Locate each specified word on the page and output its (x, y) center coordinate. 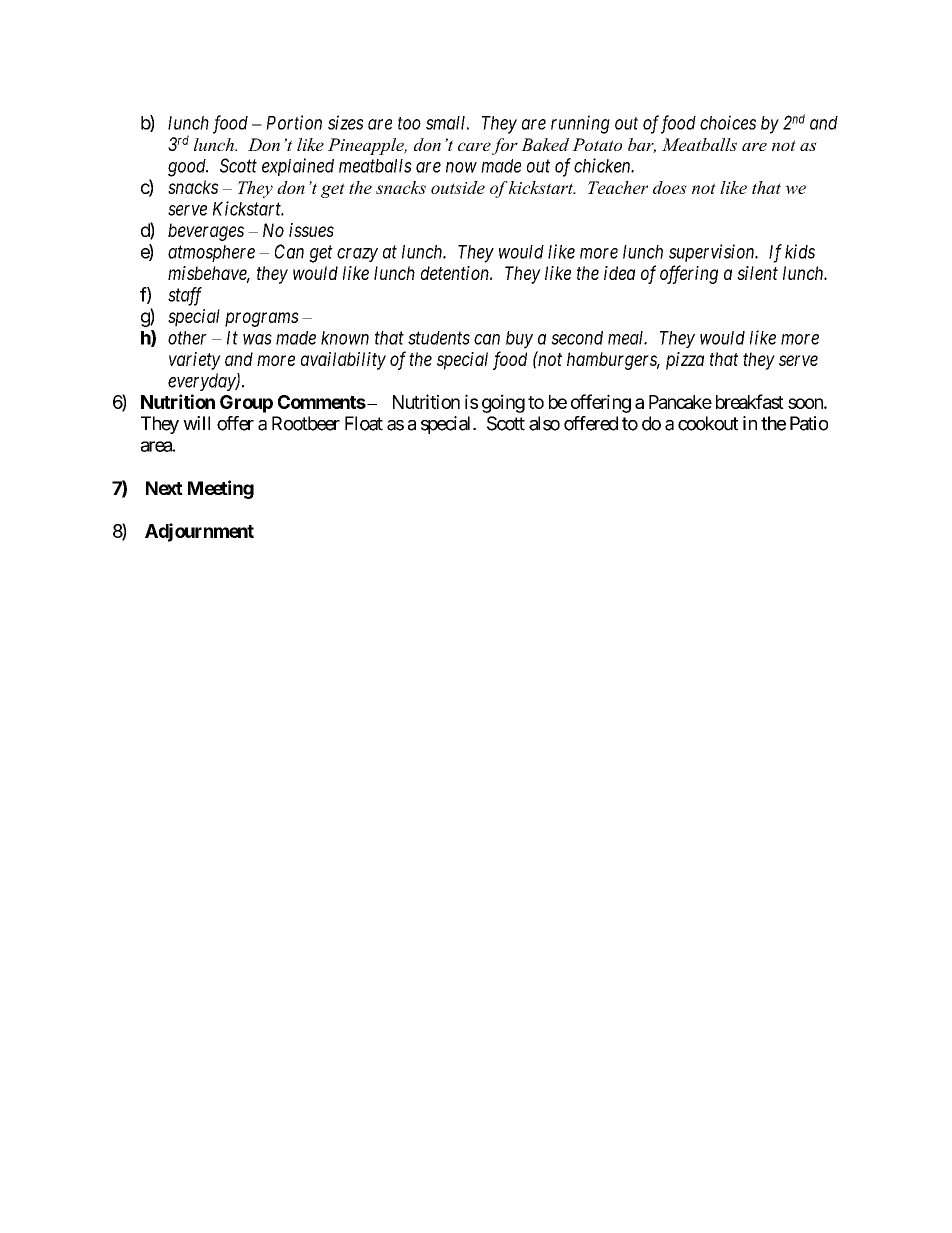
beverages (206, 232)
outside (458, 187)
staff (185, 296)
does (670, 187)
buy (519, 340)
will (196, 423)
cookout (708, 423)
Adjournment (199, 532)
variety (195, 361)
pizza (685, 361)
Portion (294, 122)
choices (728, 122)
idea (619, 273)
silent (757, 273)
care (474, 146)
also (544, 423)
